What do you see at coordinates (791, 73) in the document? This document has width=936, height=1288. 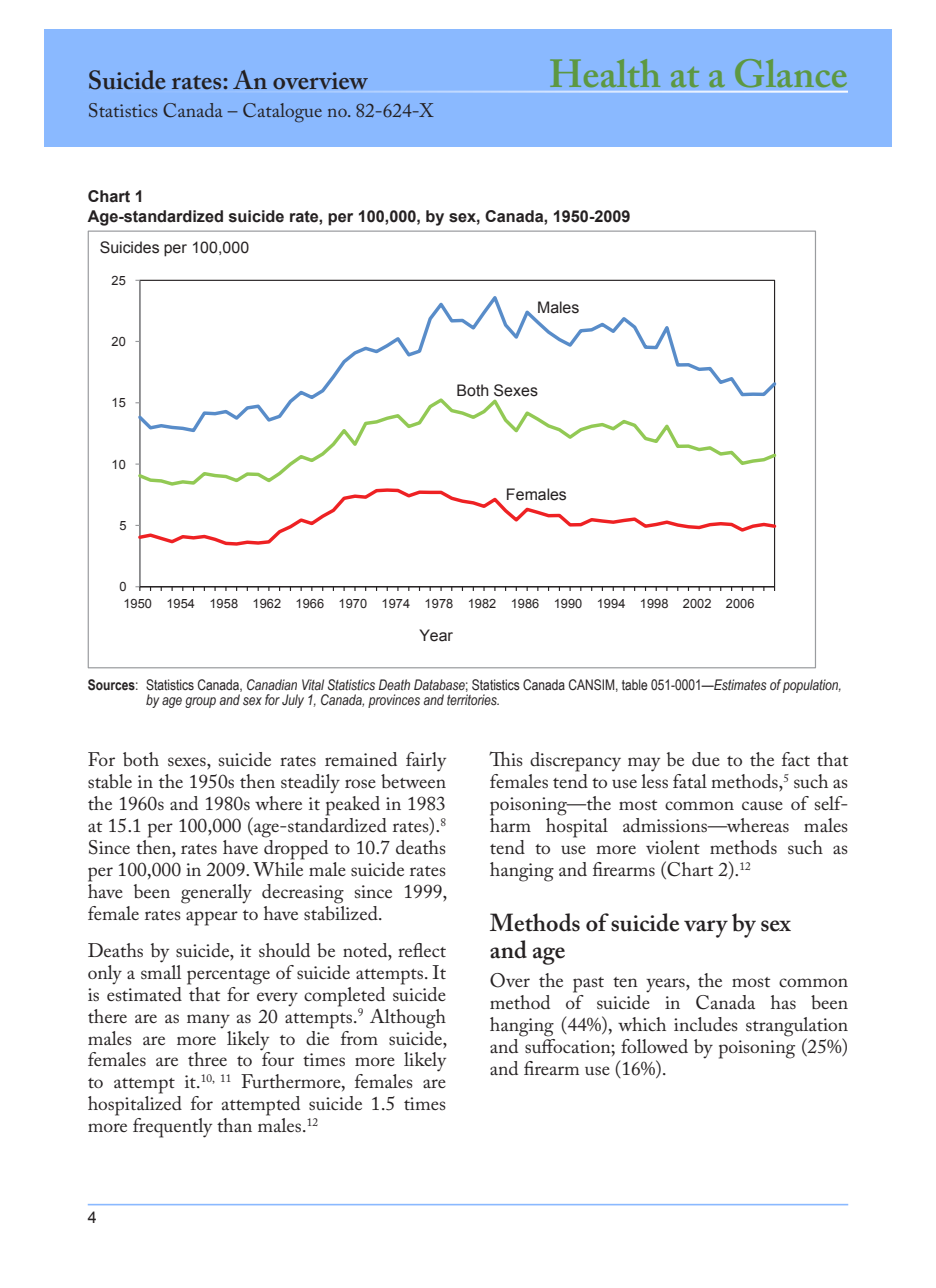 I see `Glance` at bounding box center [791, 73].
